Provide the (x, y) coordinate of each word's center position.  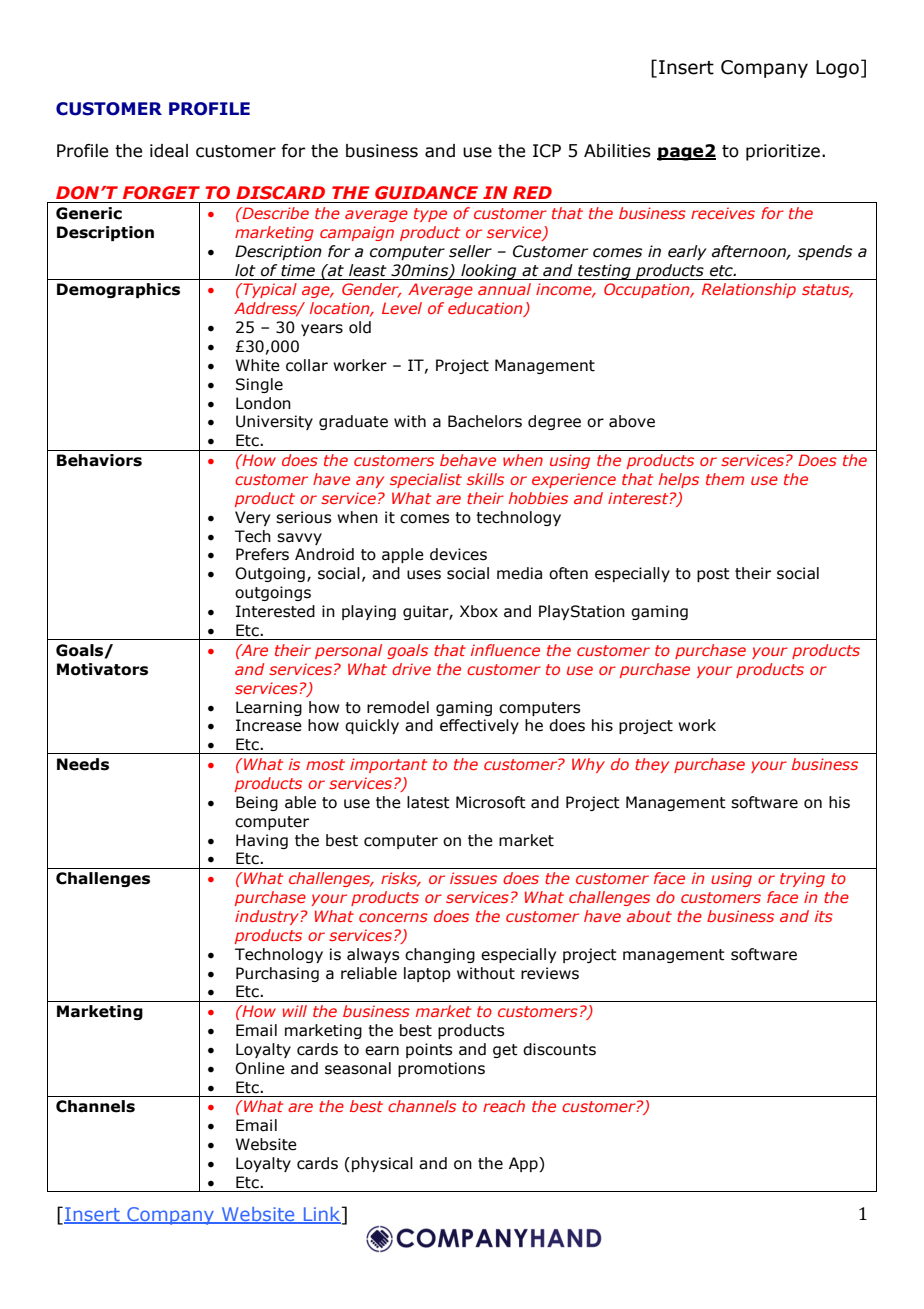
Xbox (479, 611)
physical (382, 1164)
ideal (169, 151)
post (713, 575)
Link (322, 1214)
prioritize (783, 152)
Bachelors (485, 421)
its (824, 916)
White (257, 365)
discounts (559, 1049)
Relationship (749, 290)
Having (262, 841)
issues (473, 878)
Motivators (102, 669)
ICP (547, 151)
